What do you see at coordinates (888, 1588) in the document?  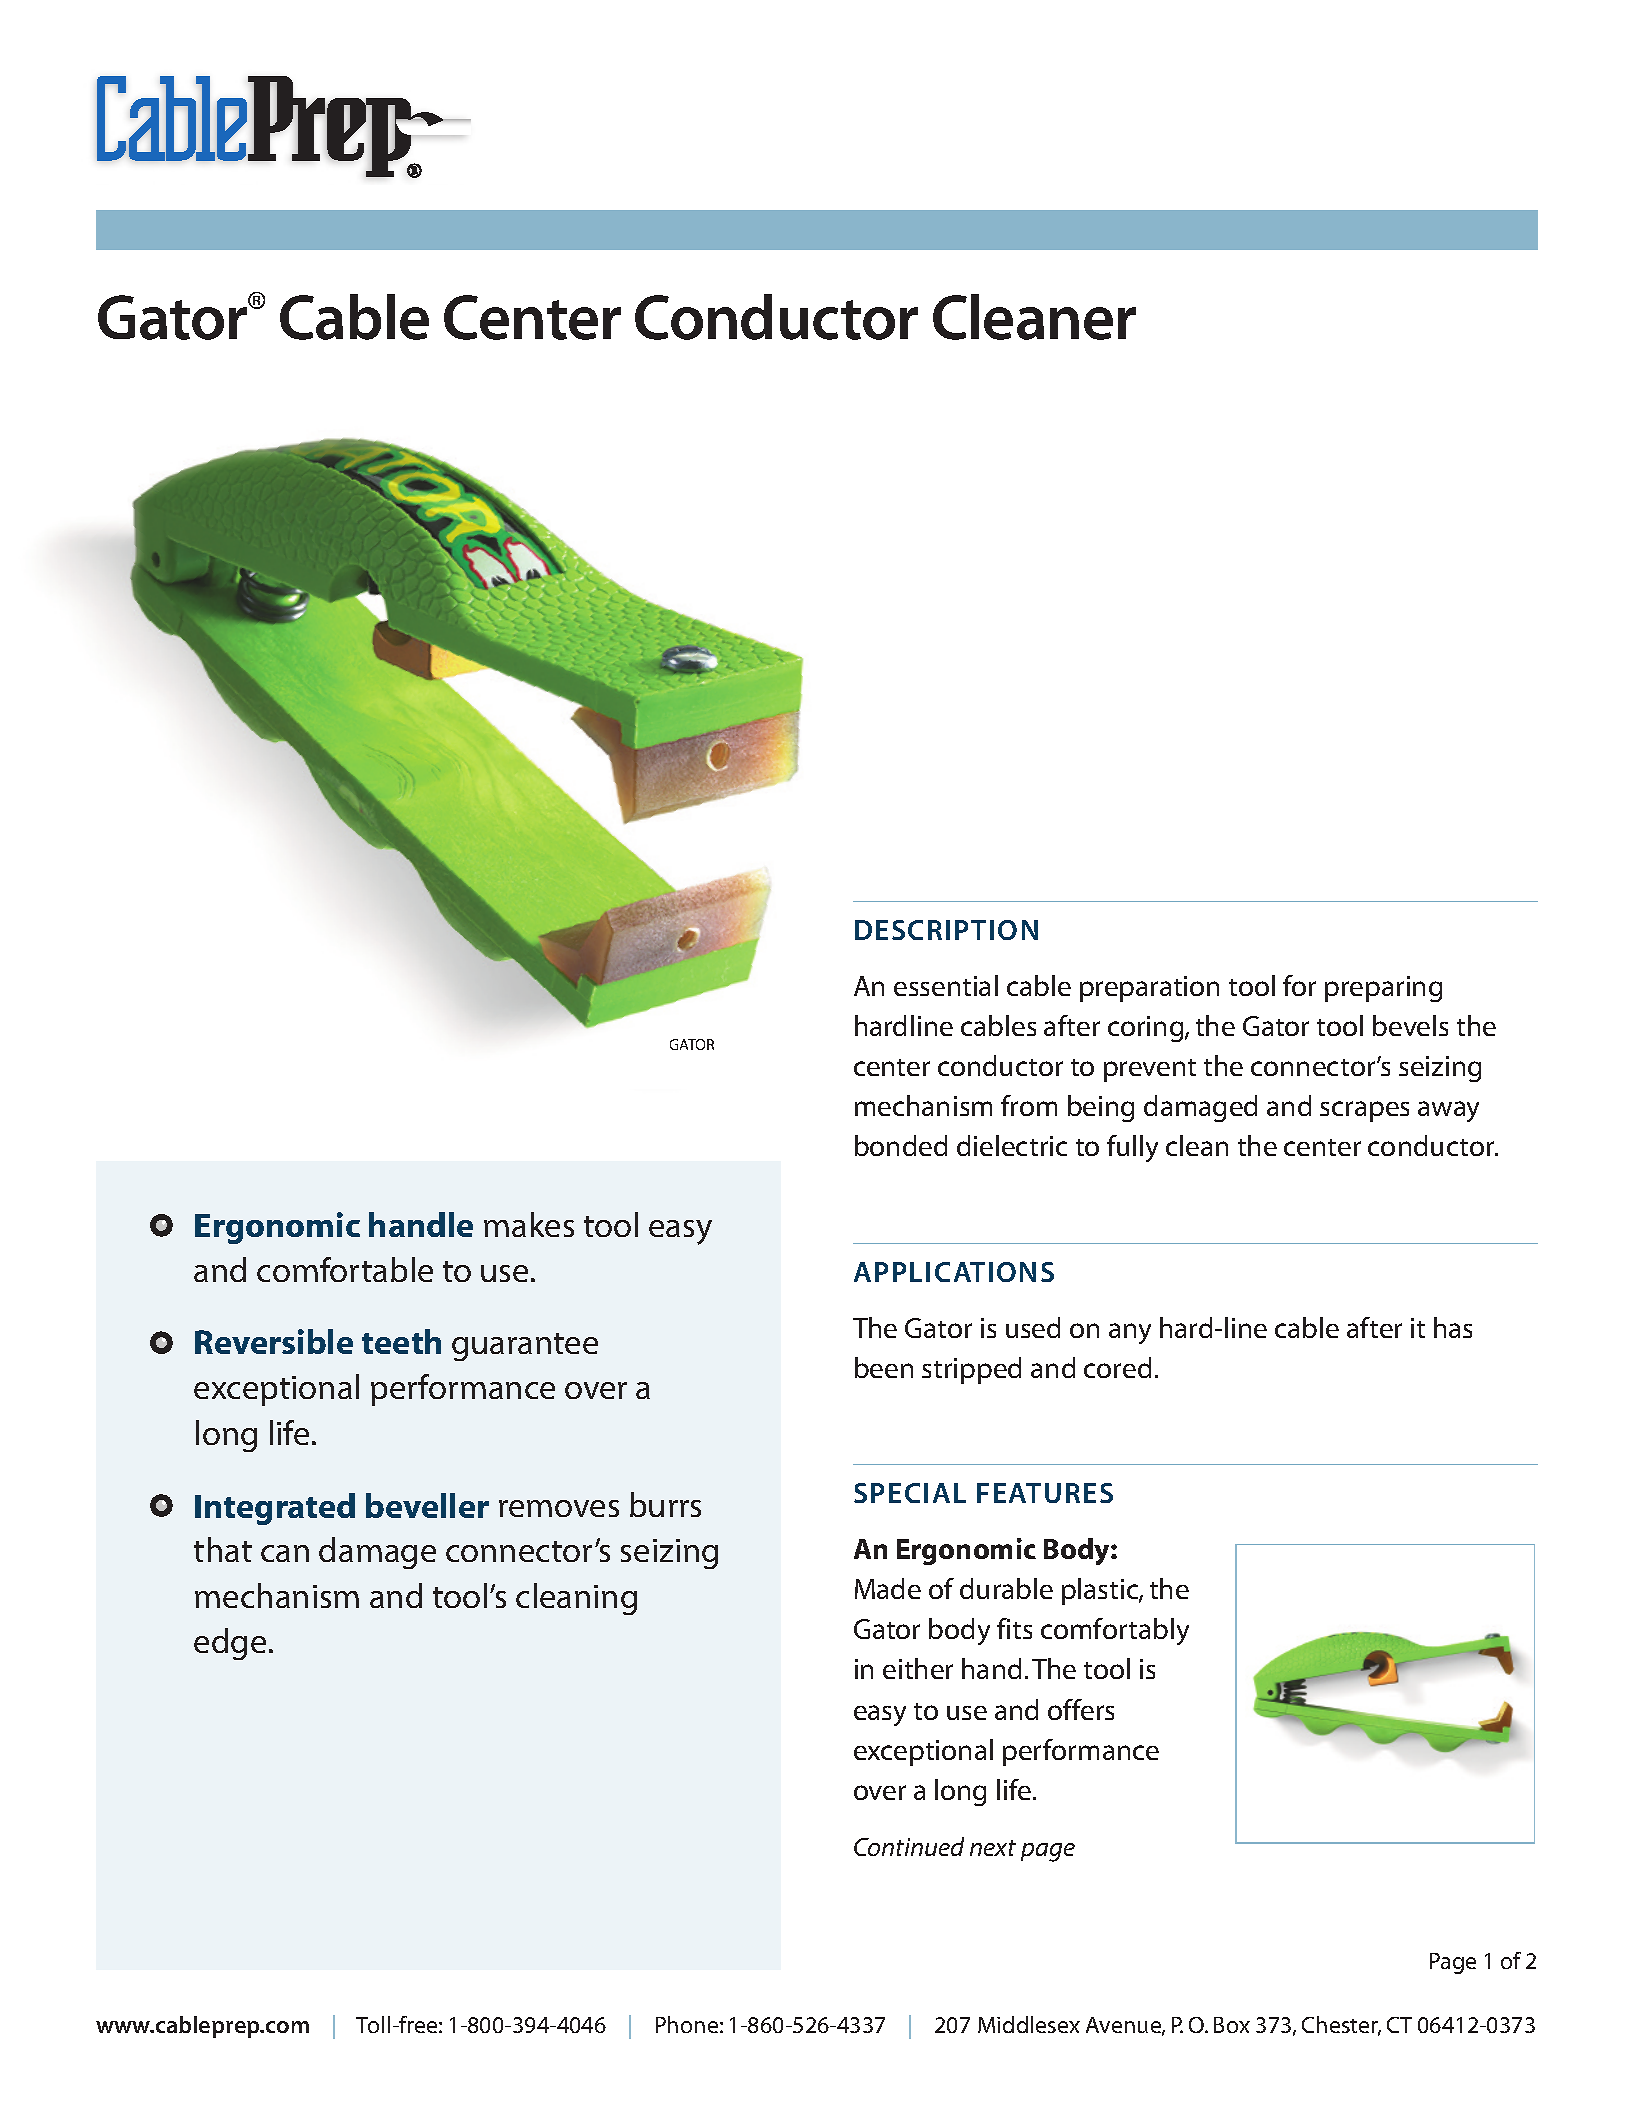 I see `Made` at bounding box center [888, 1588].
